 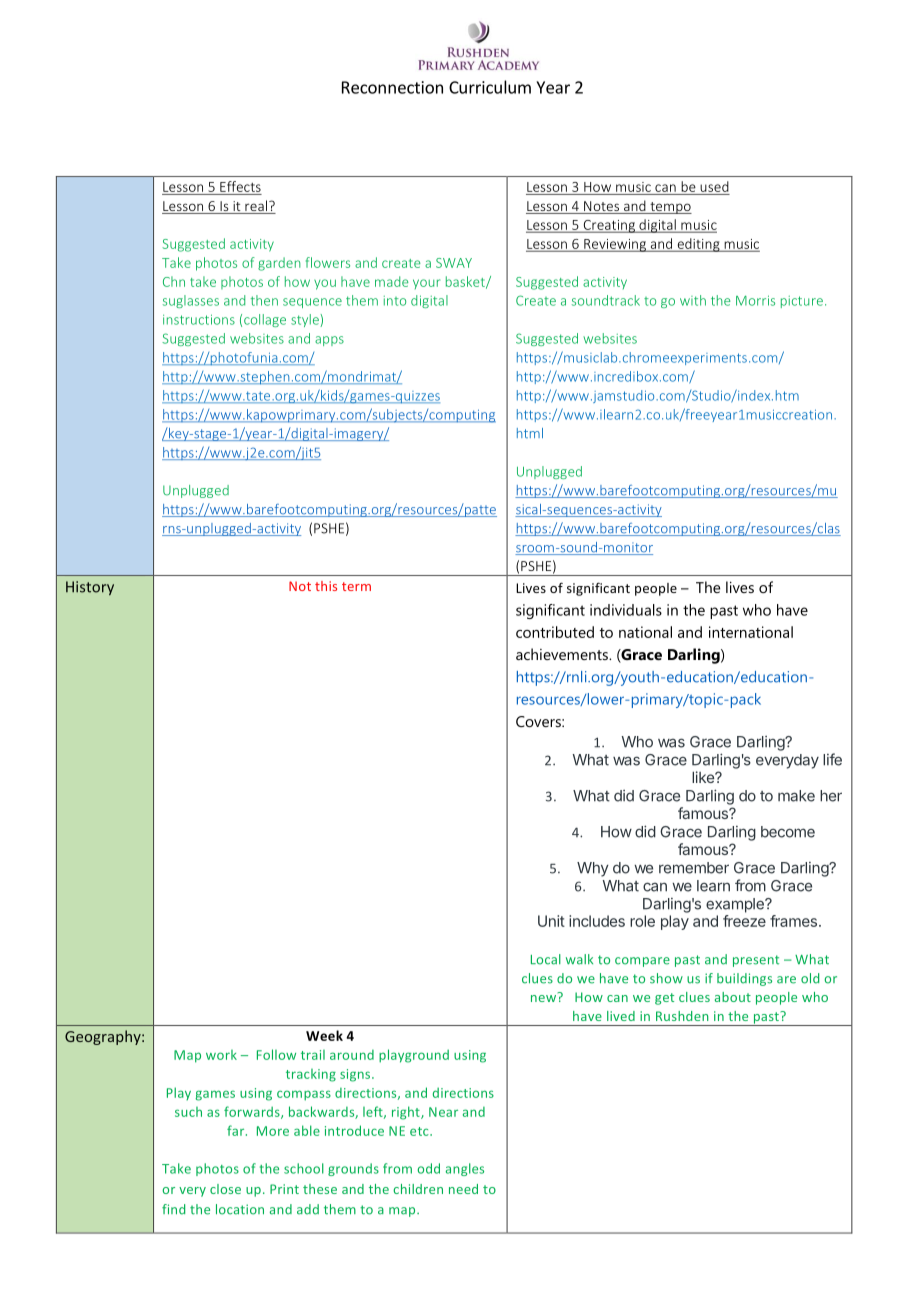 I want to click on Effects, so click(x=240, y=186).
